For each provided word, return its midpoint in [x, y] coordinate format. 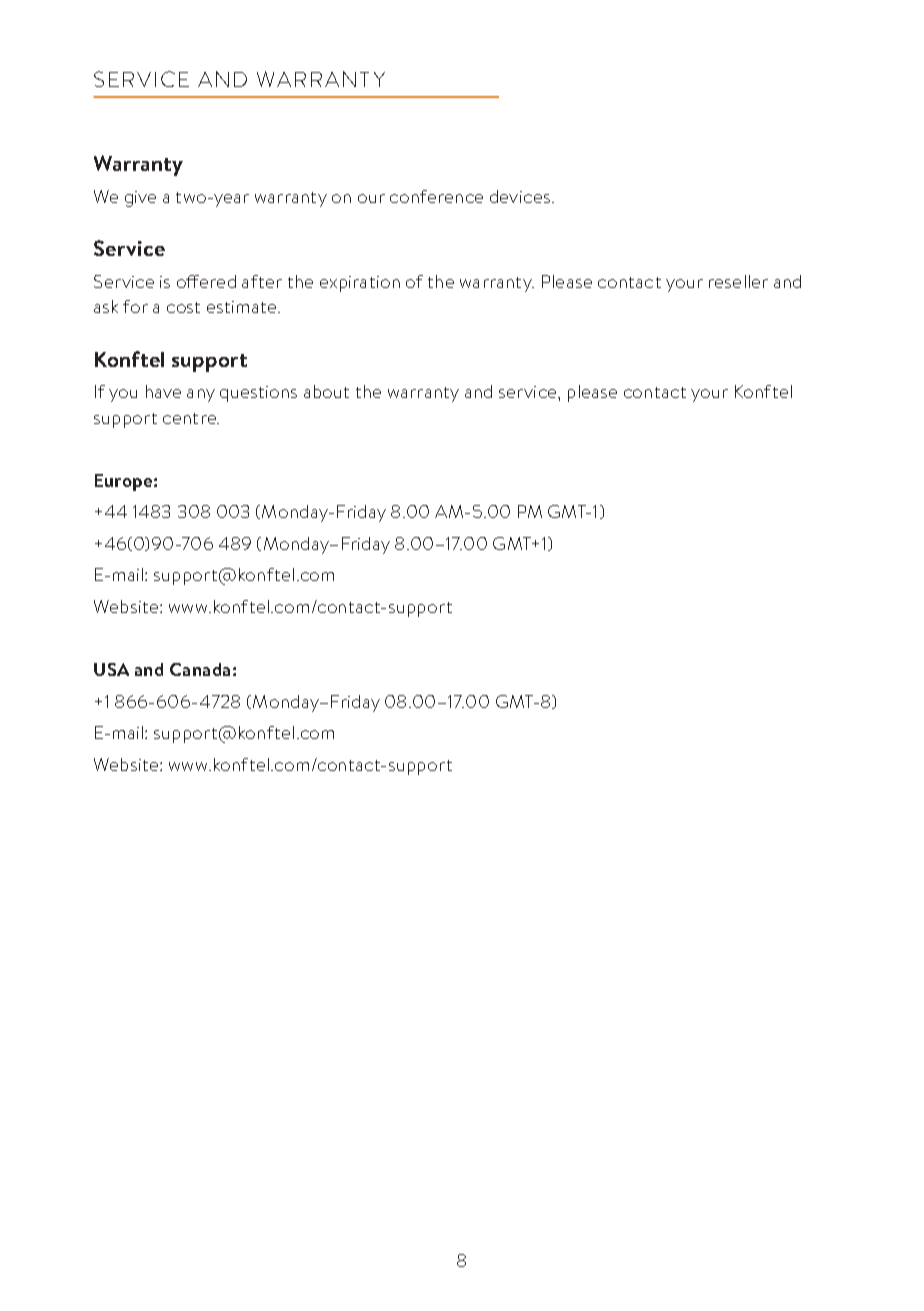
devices [521, 196]
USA [111, 669]
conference [436, 196]
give [140, 199]
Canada [200, 669]
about [326, 391]
